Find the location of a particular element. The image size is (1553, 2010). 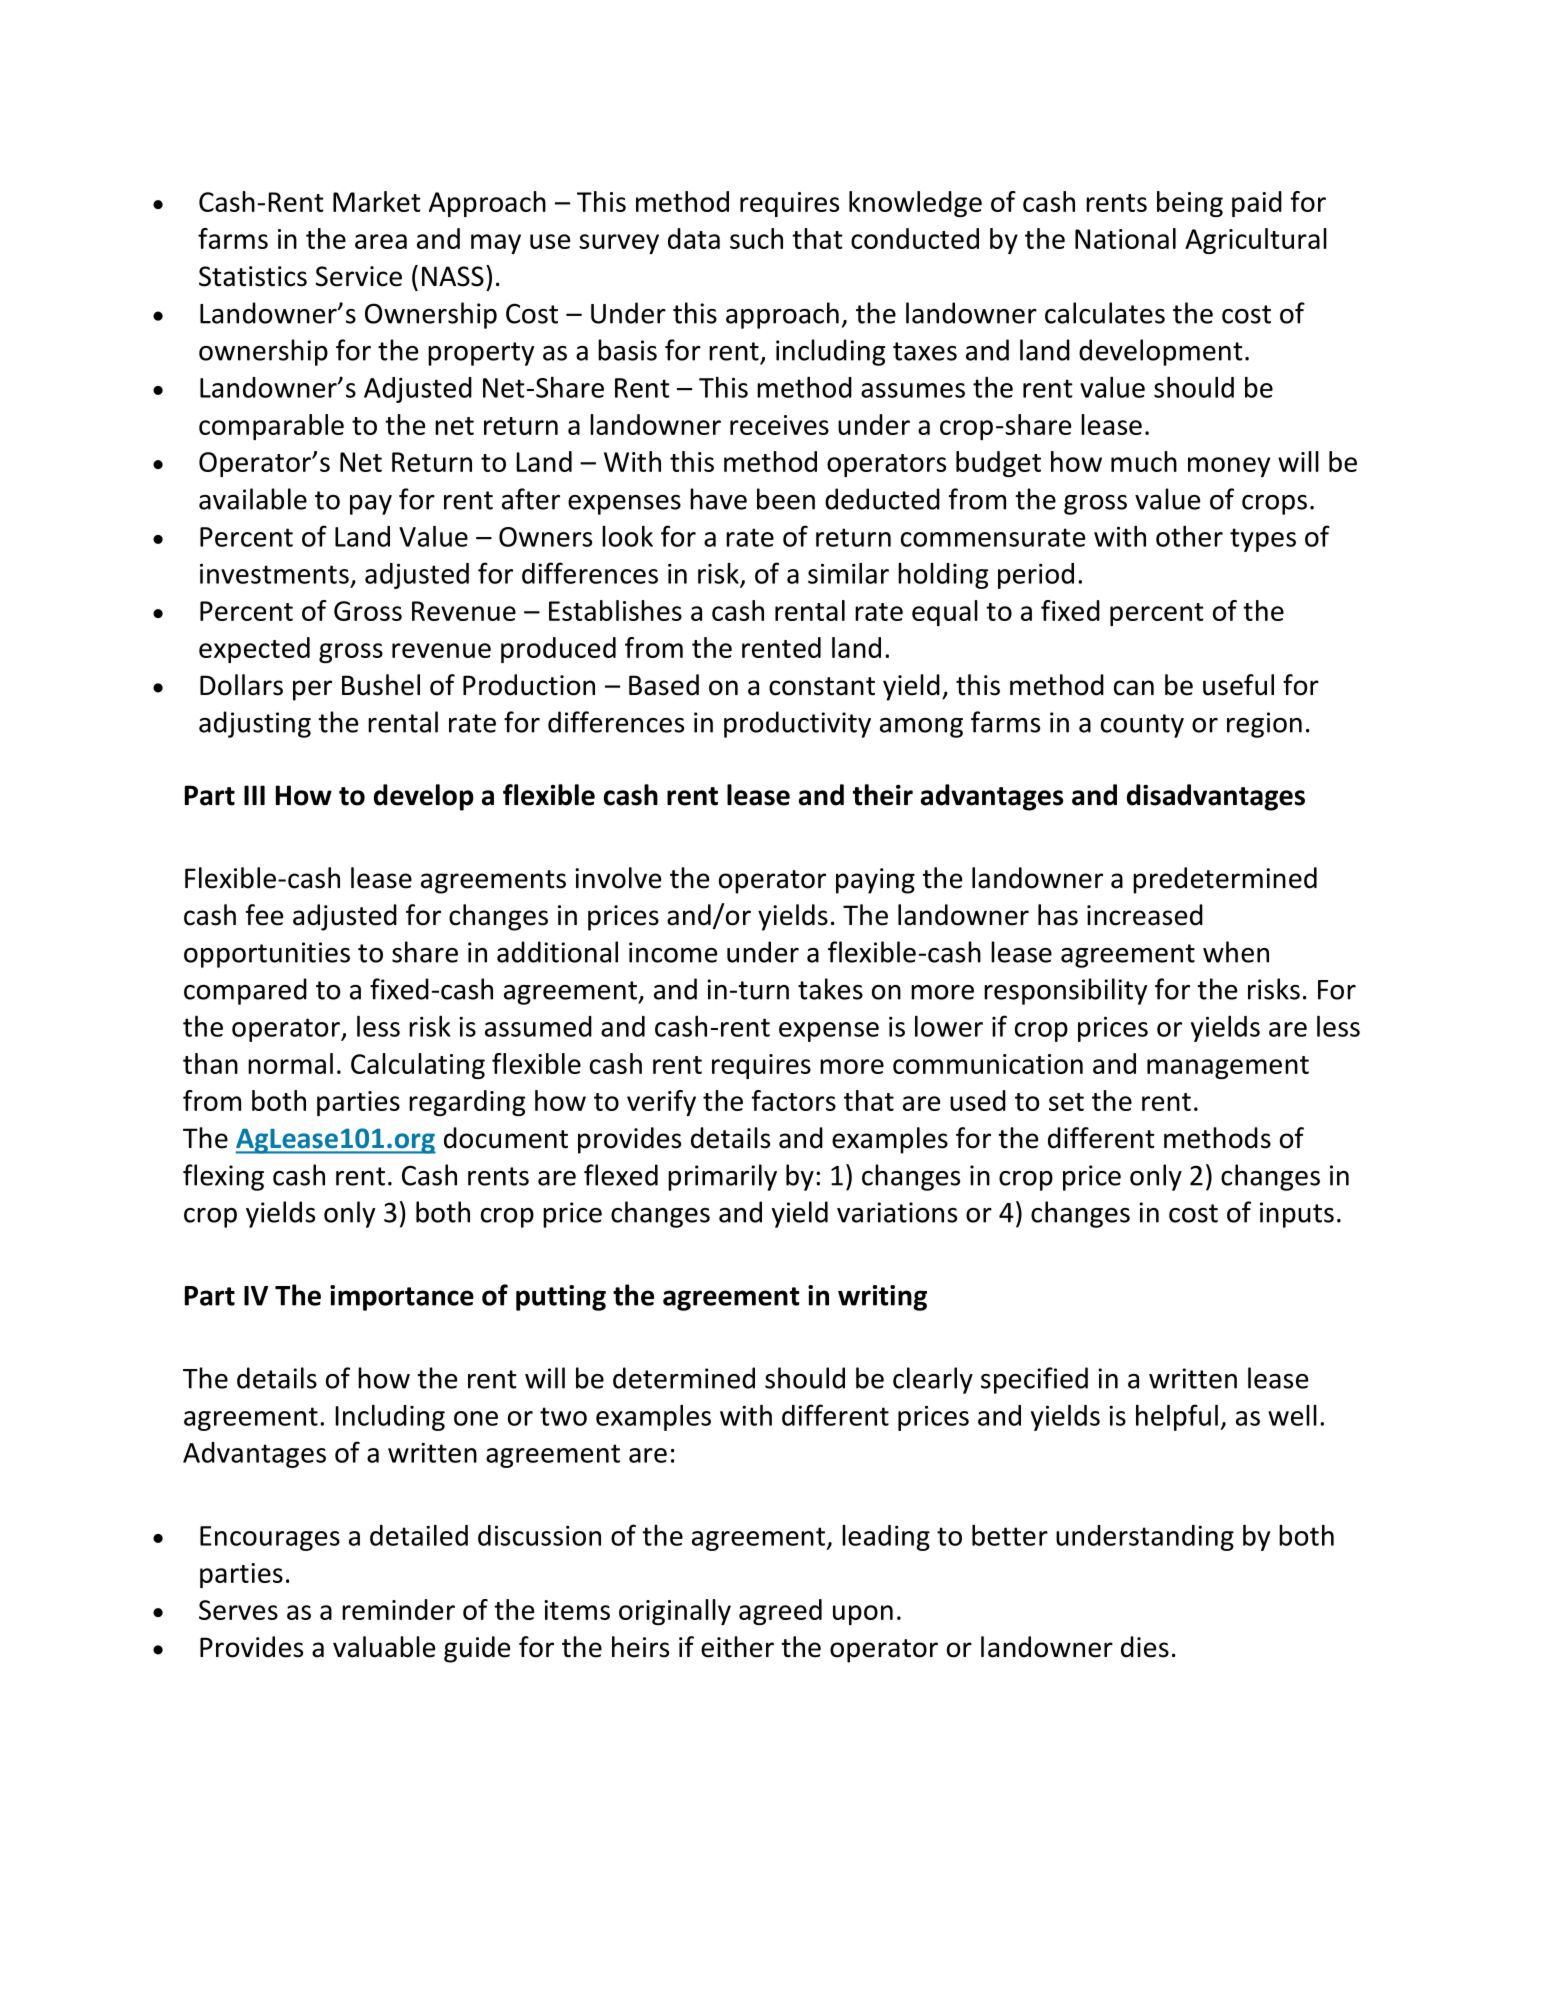

area is located at coordinates (381, 241).
